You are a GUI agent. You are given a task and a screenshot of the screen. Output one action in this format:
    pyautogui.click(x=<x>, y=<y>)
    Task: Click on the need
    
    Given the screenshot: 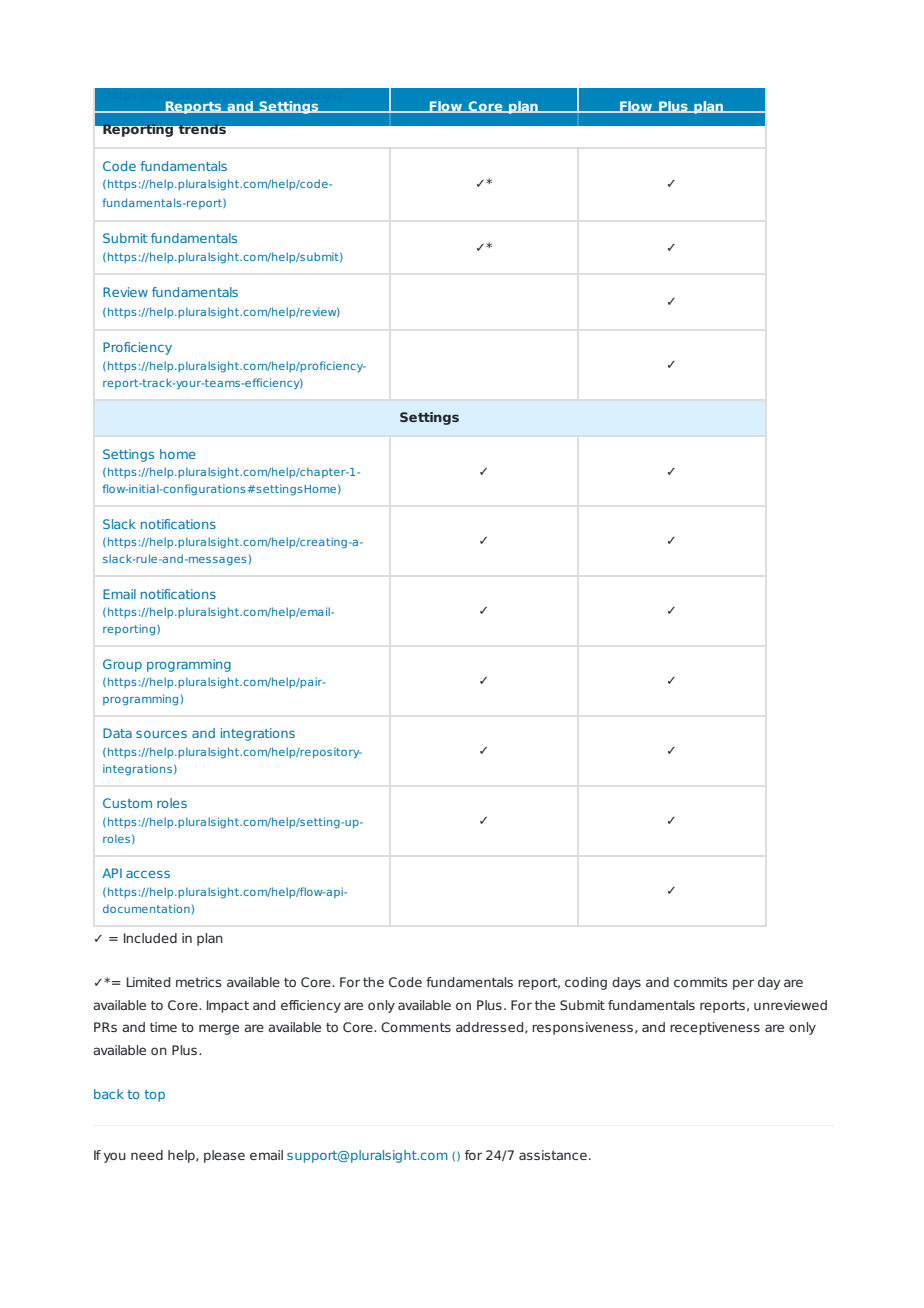 What is the action you would take?
    pyautogui.click(x=147, y=1155)
